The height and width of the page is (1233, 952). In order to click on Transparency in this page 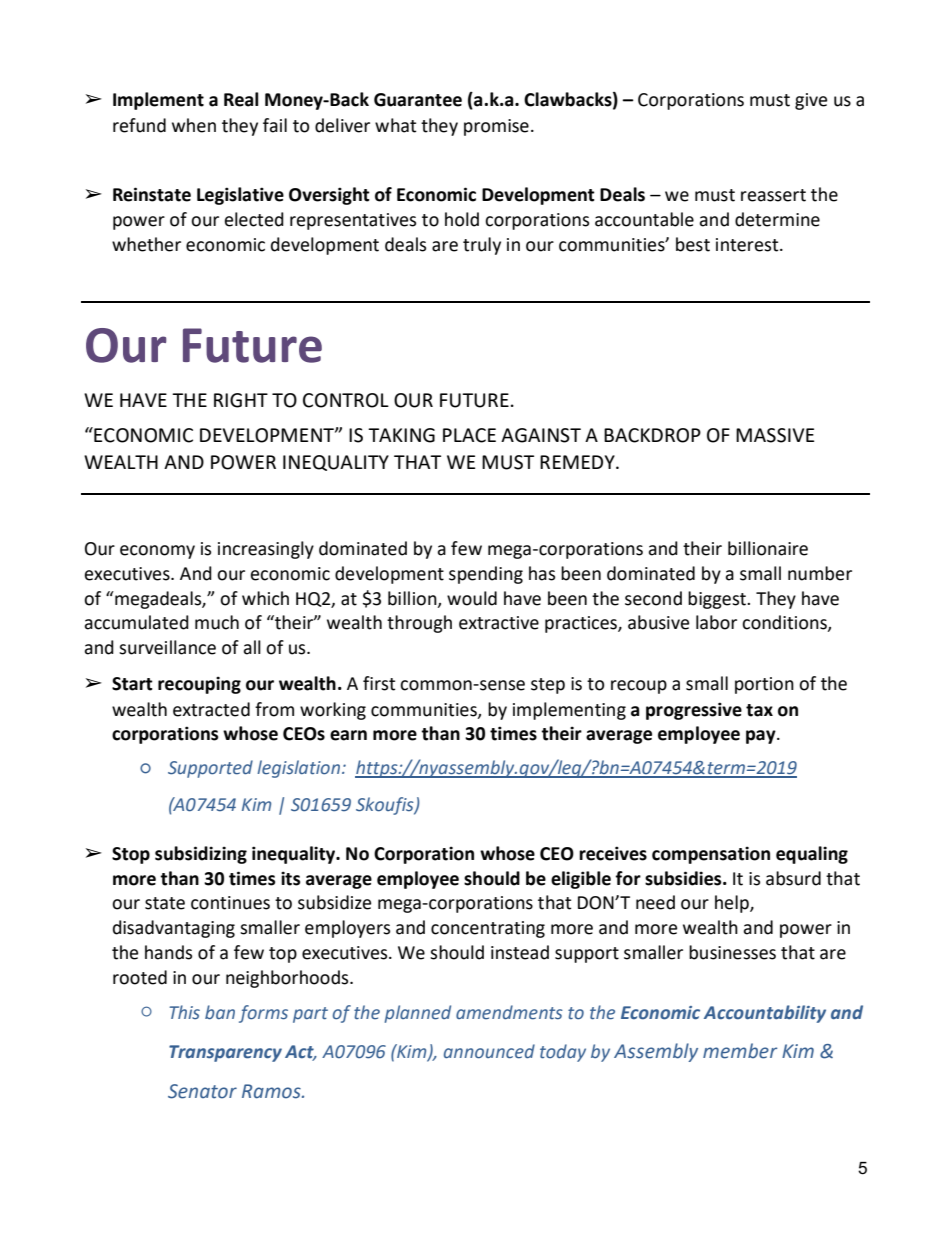, I will do `click(225, 1053)`.
